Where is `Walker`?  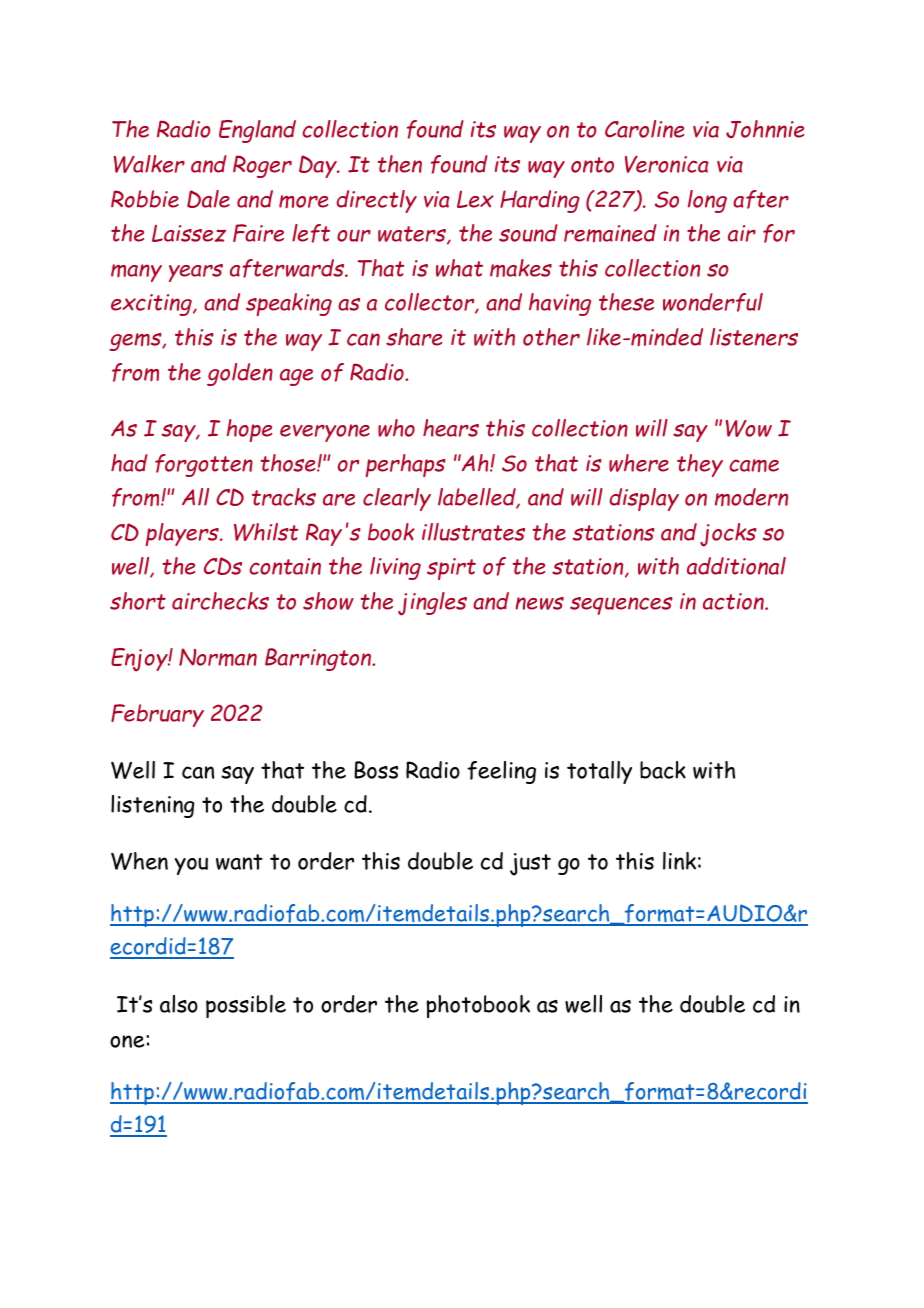 Walker is located at coordinates (149, 164).
